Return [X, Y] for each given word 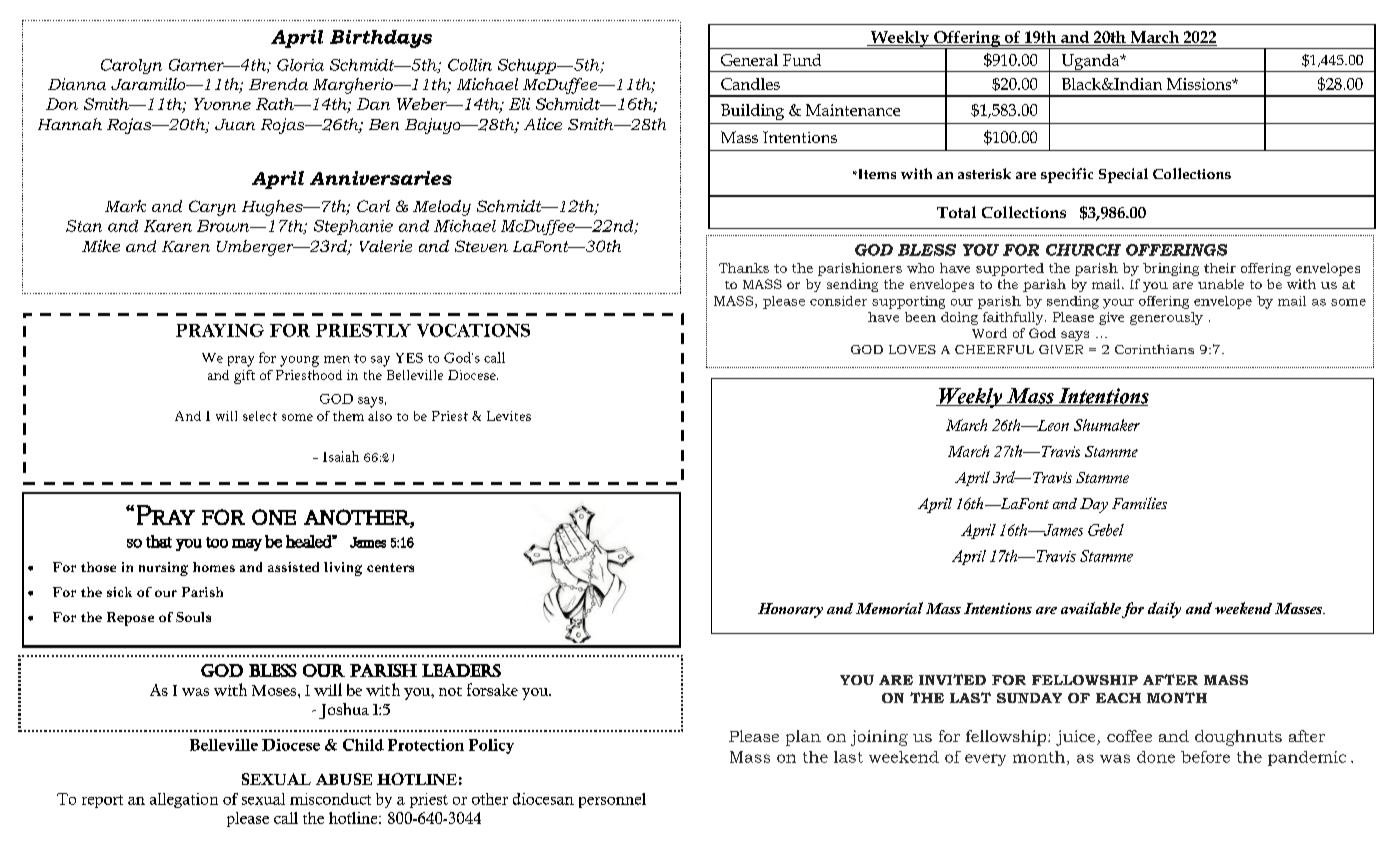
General [749, 60]
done [1156, 757]
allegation [184, 800]
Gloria [300, 65]
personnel [612, 800]
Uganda [1090, 63]
